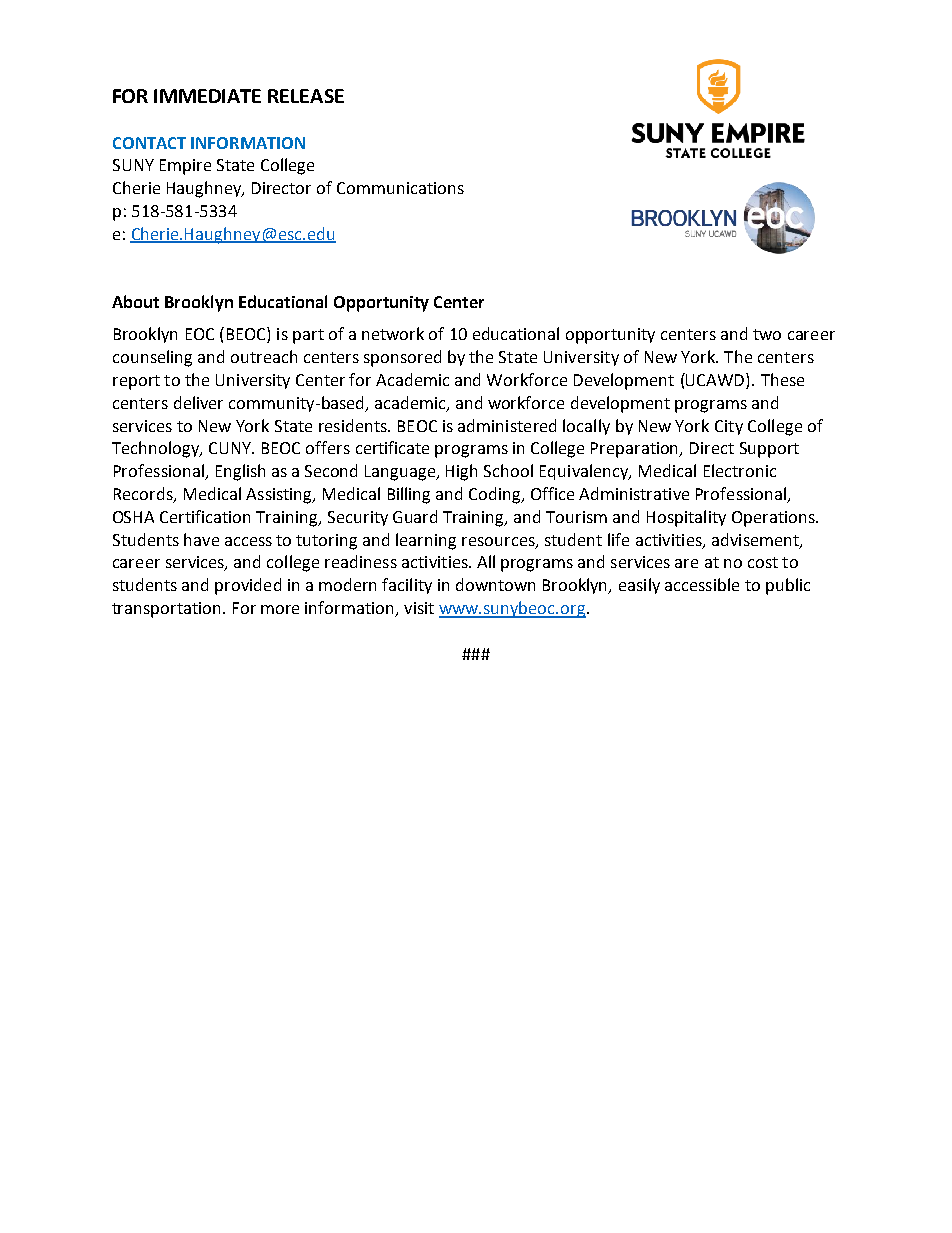  I want to click on RELEASE, so click(306, 96).
